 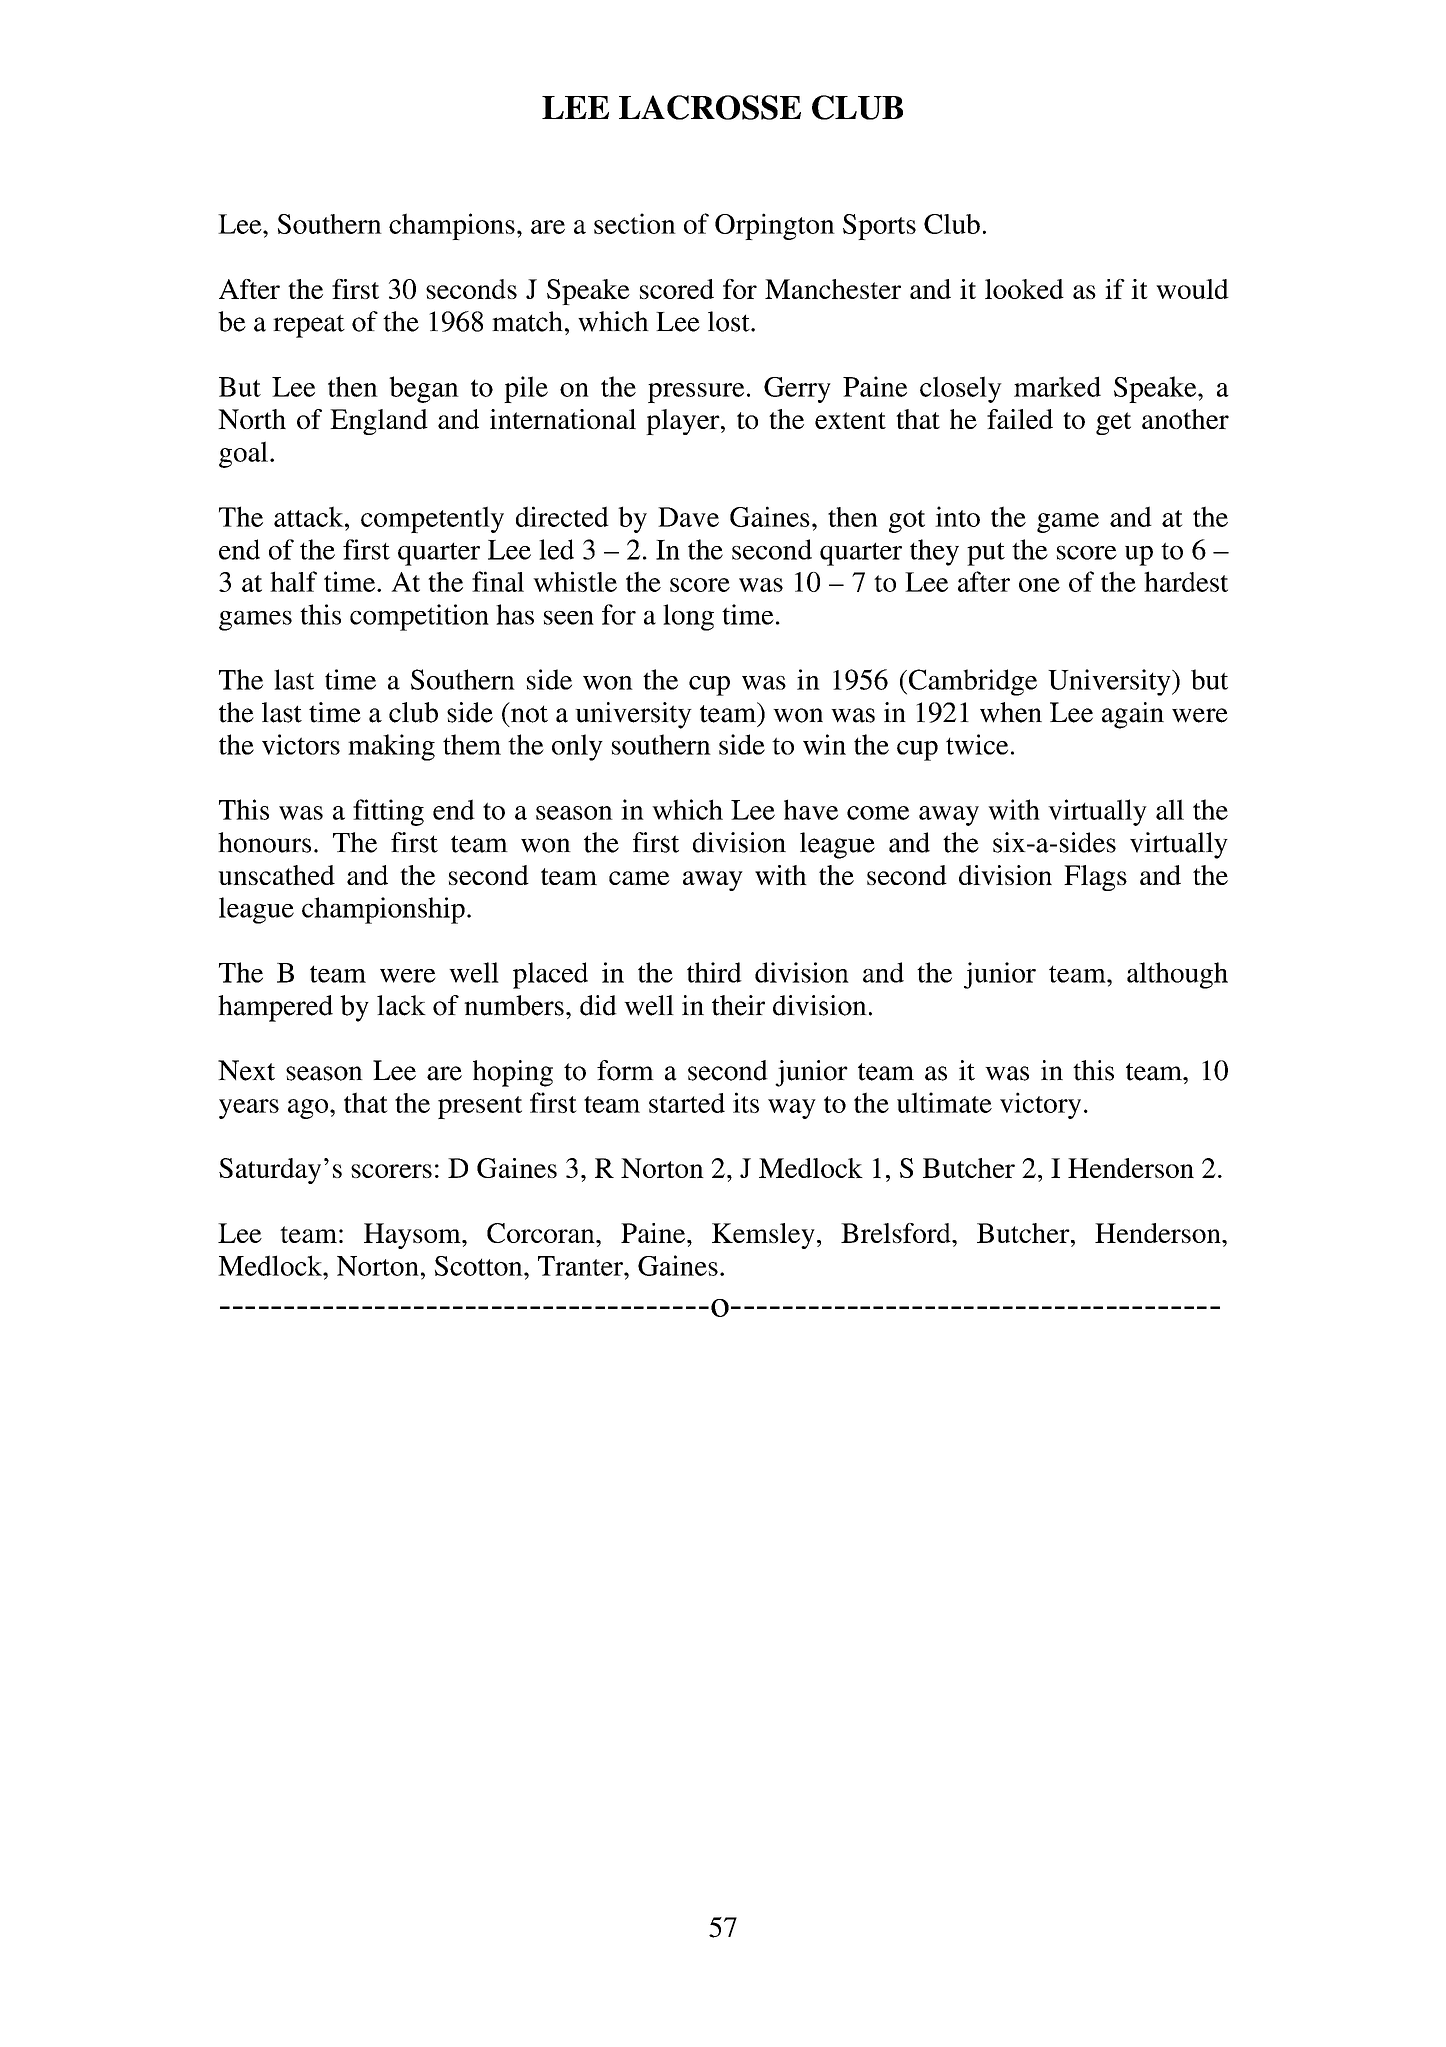 What do you see at coordinates (388, 812) in the screenshot?
I see `fitting` at bounding box center [388, 812].
